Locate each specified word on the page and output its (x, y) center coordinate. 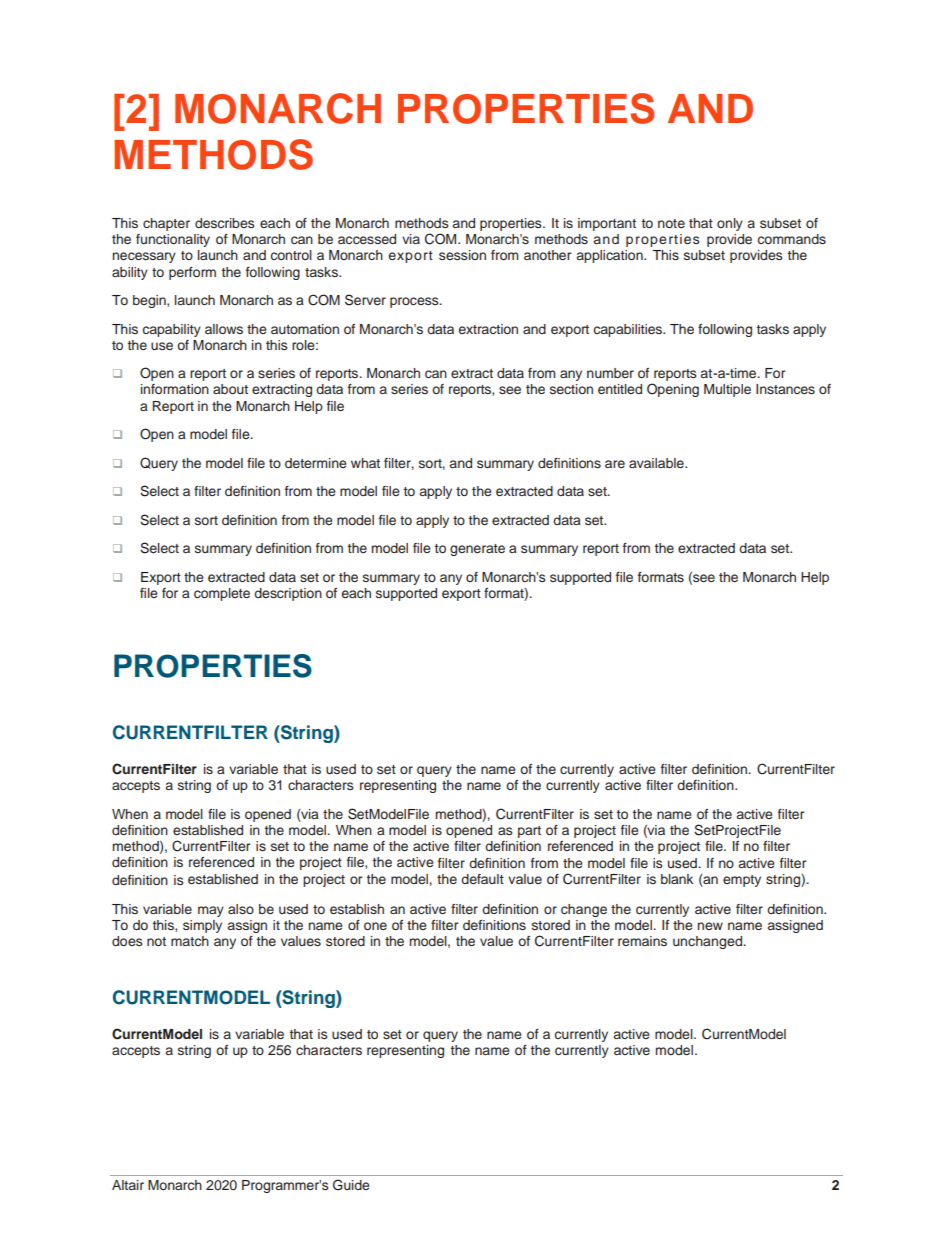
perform (192, 273)
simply (202, 926)
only (730, 224)
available (657, 463)
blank (677, 879)
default (482, 879)
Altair (128, 1185)
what (365, 463)
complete (222, 594)
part (529, 832)
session (462, 255)
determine (316, 463)
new (710, 926)
